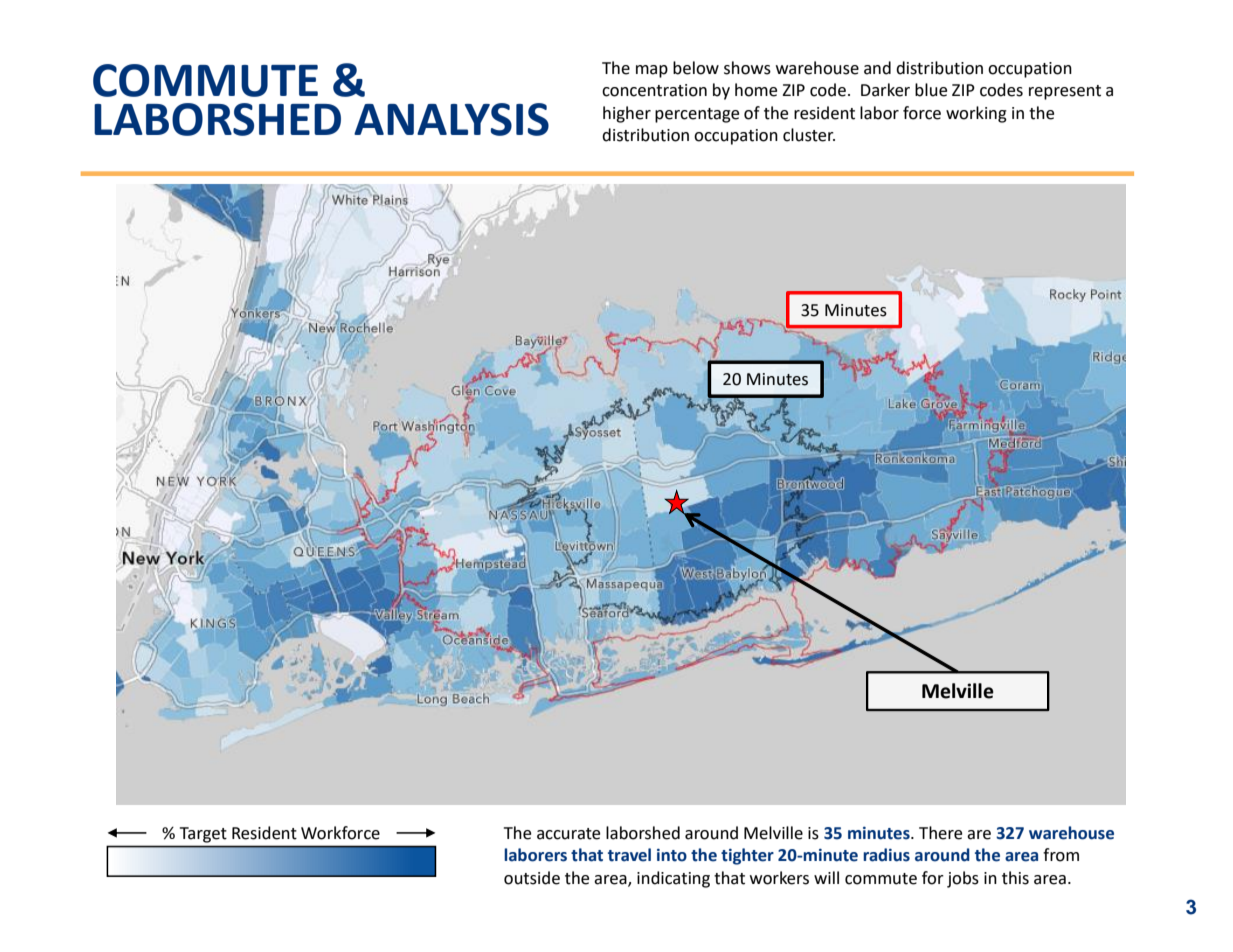  What do you see at coordinates (976, 114) in the page?
I see `working` at bounding box center [976, 114].
